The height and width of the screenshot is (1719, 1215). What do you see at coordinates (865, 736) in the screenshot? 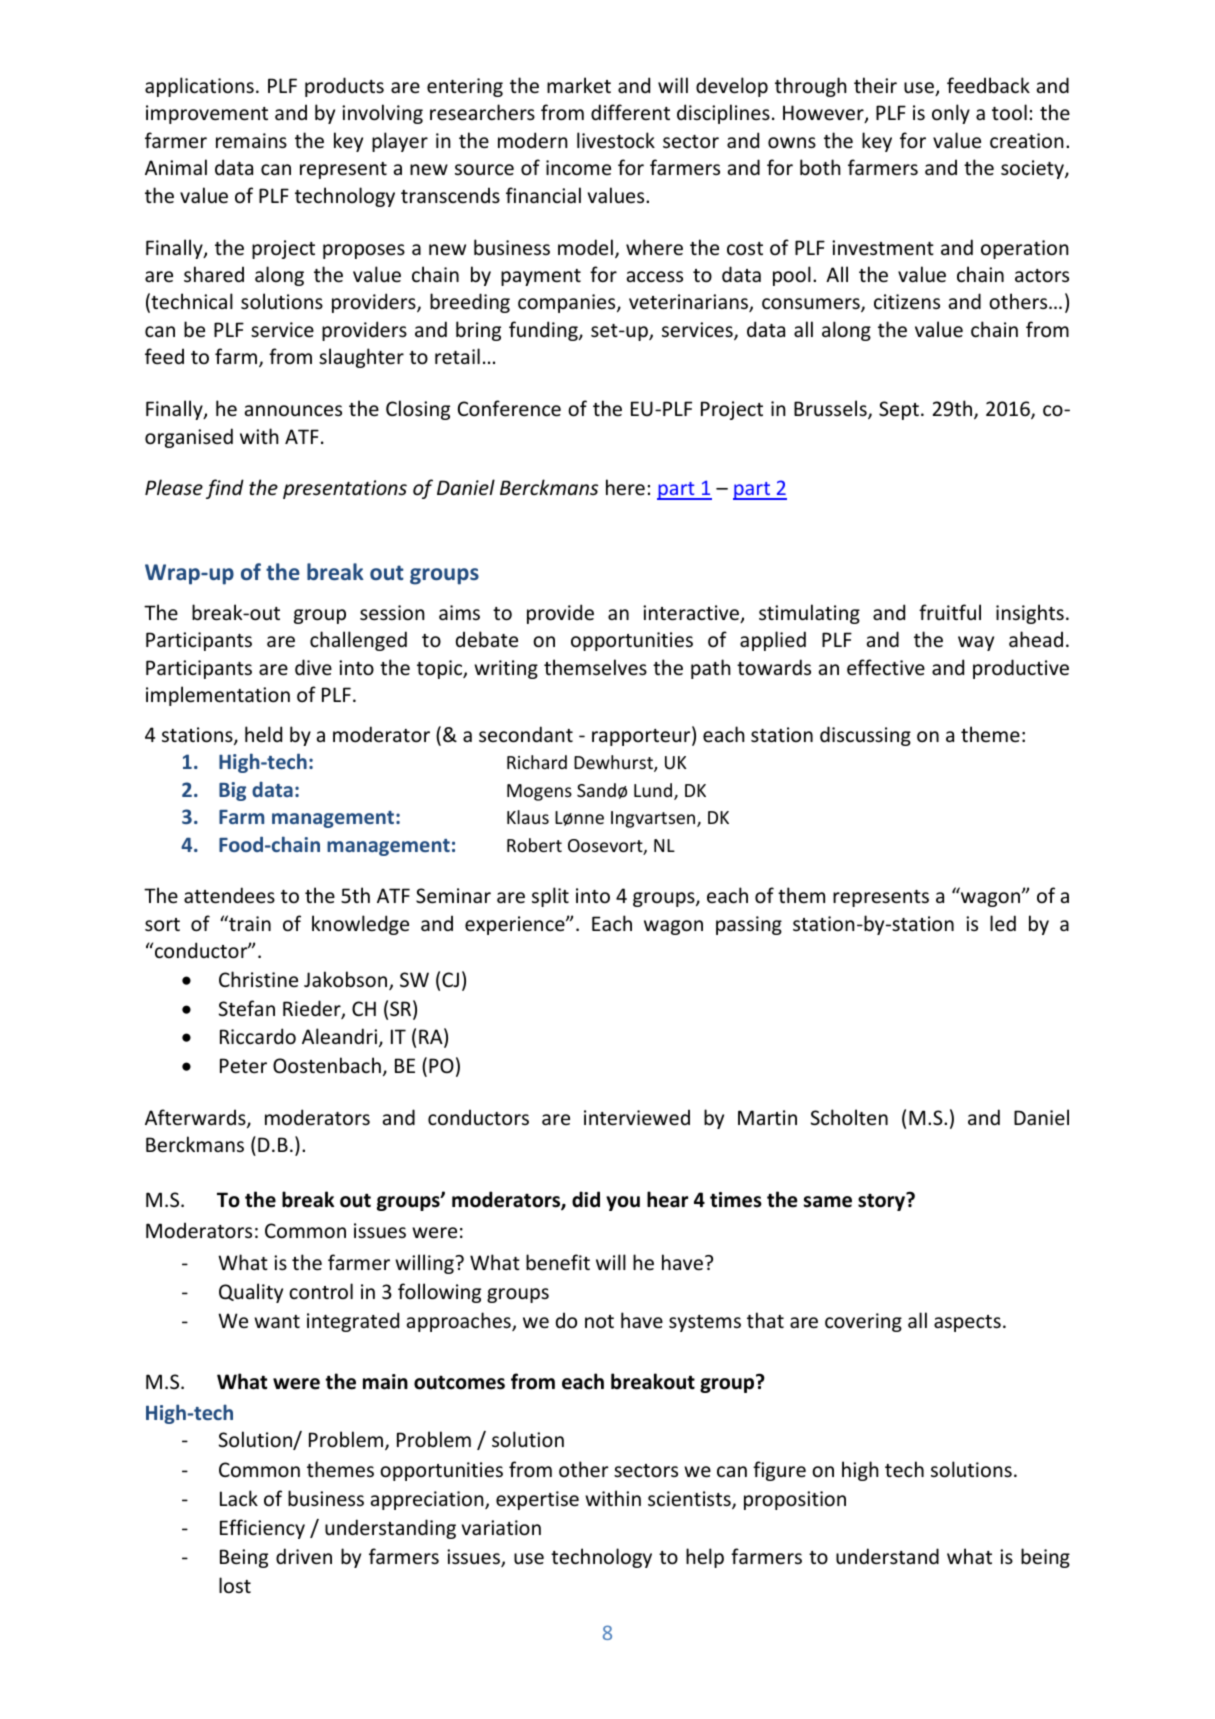
I see `discussing` at bounding box center [865, 736].
